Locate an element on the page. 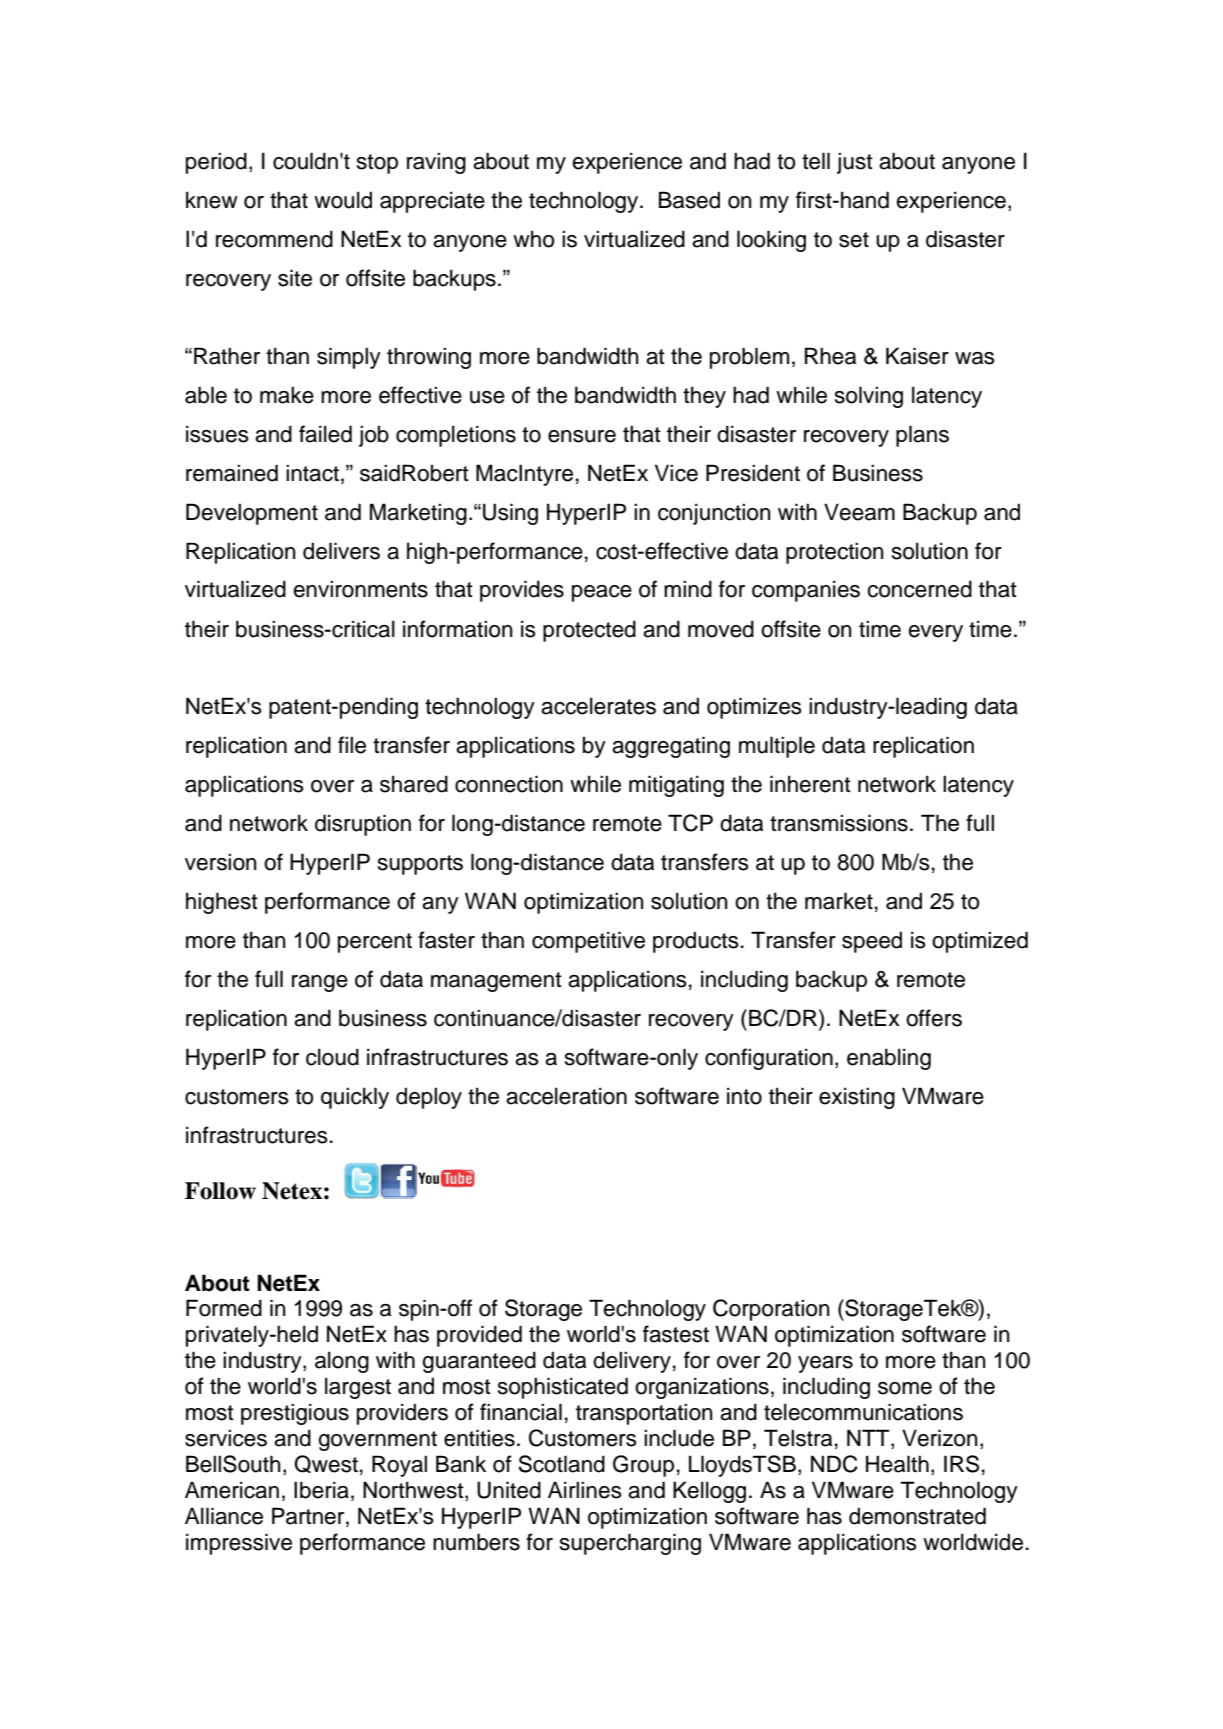 The width and height of the document is (1223, 1729). Iberia is located at coordinates (321, 1490).
